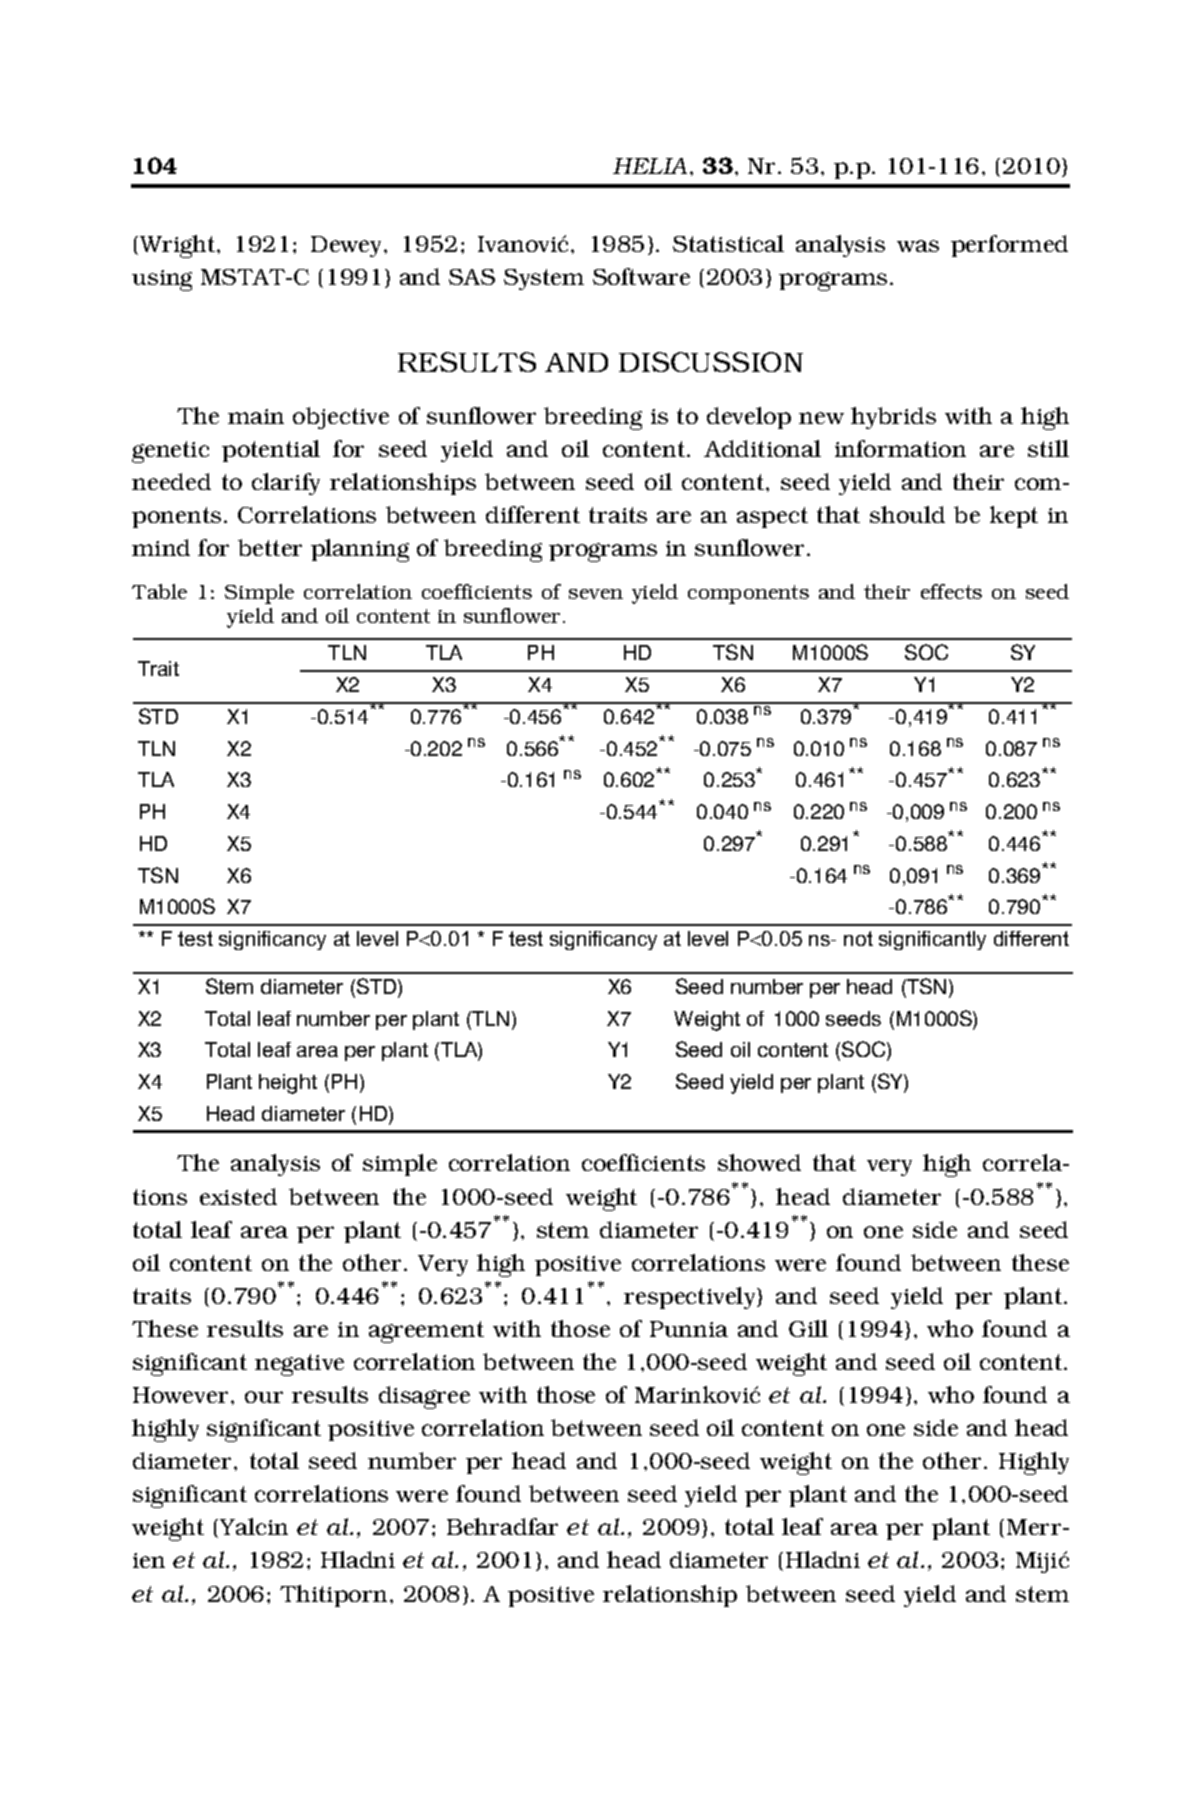 The image size is (1201, 1802). I want to click on Gill, so click(808, 1328).
